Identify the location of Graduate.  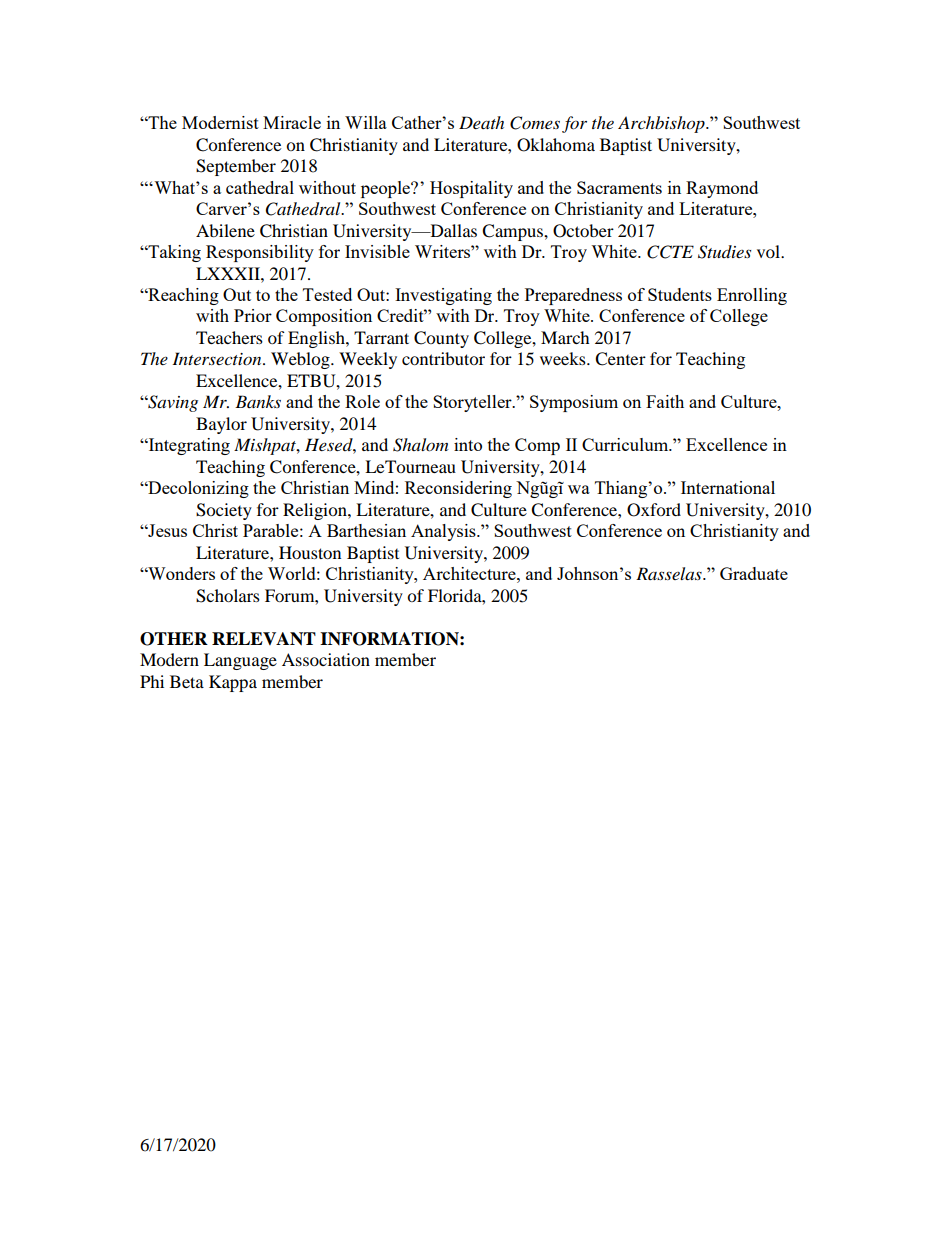
(754, 573).
